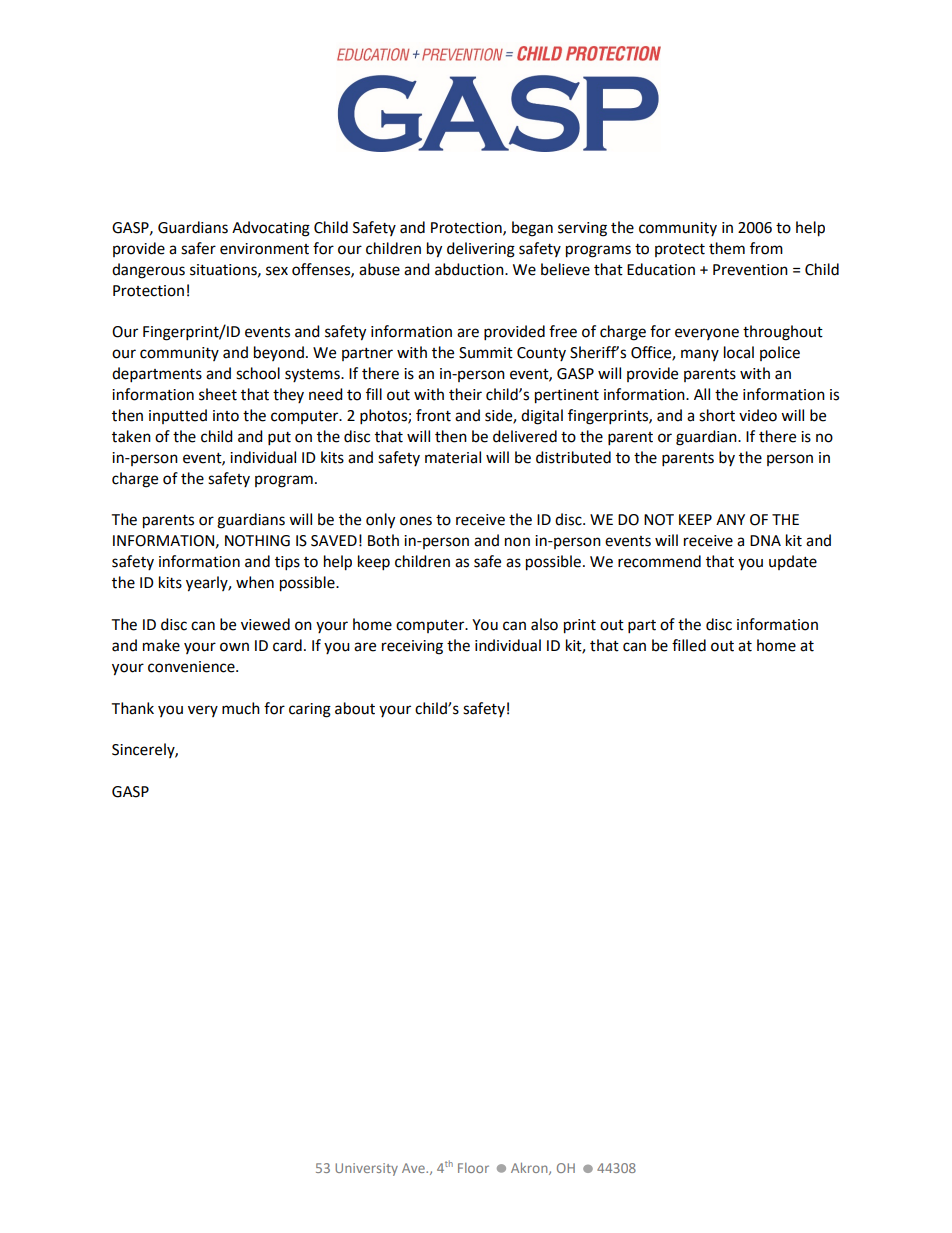 The width and height of the screenshot is (952, 1233). What do you see at coordinates (264, 249) in the screenshot?
I see `environment` at bounding box center [264, 249].
